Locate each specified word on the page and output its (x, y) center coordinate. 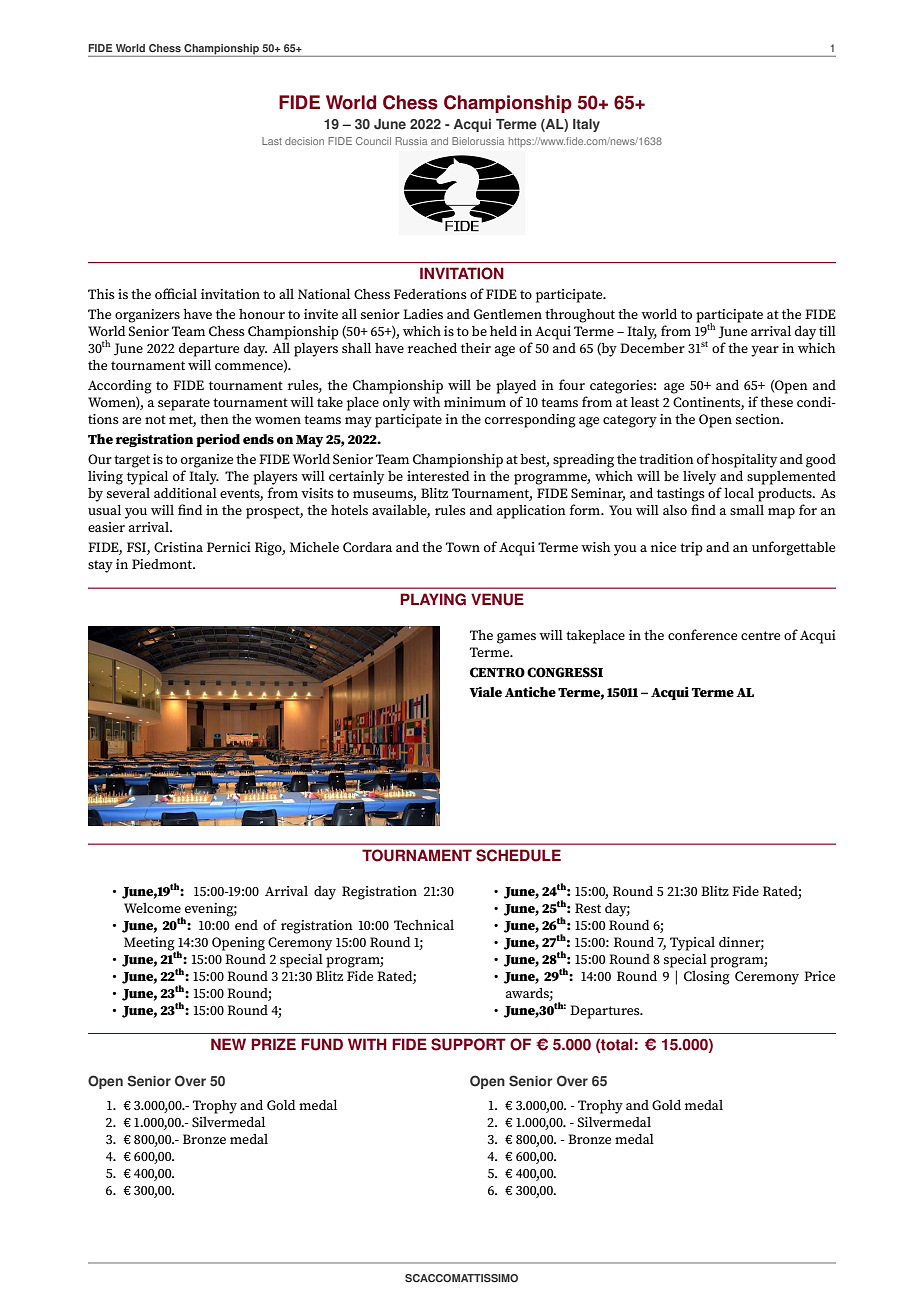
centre (760, 635)
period (218, 440)
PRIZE (273, 1044)
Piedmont (163, 564)
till (827, 331)
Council (373, 141)
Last (272, 141)
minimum (475, 402)
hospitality (744, 461)
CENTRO (497, 672)
